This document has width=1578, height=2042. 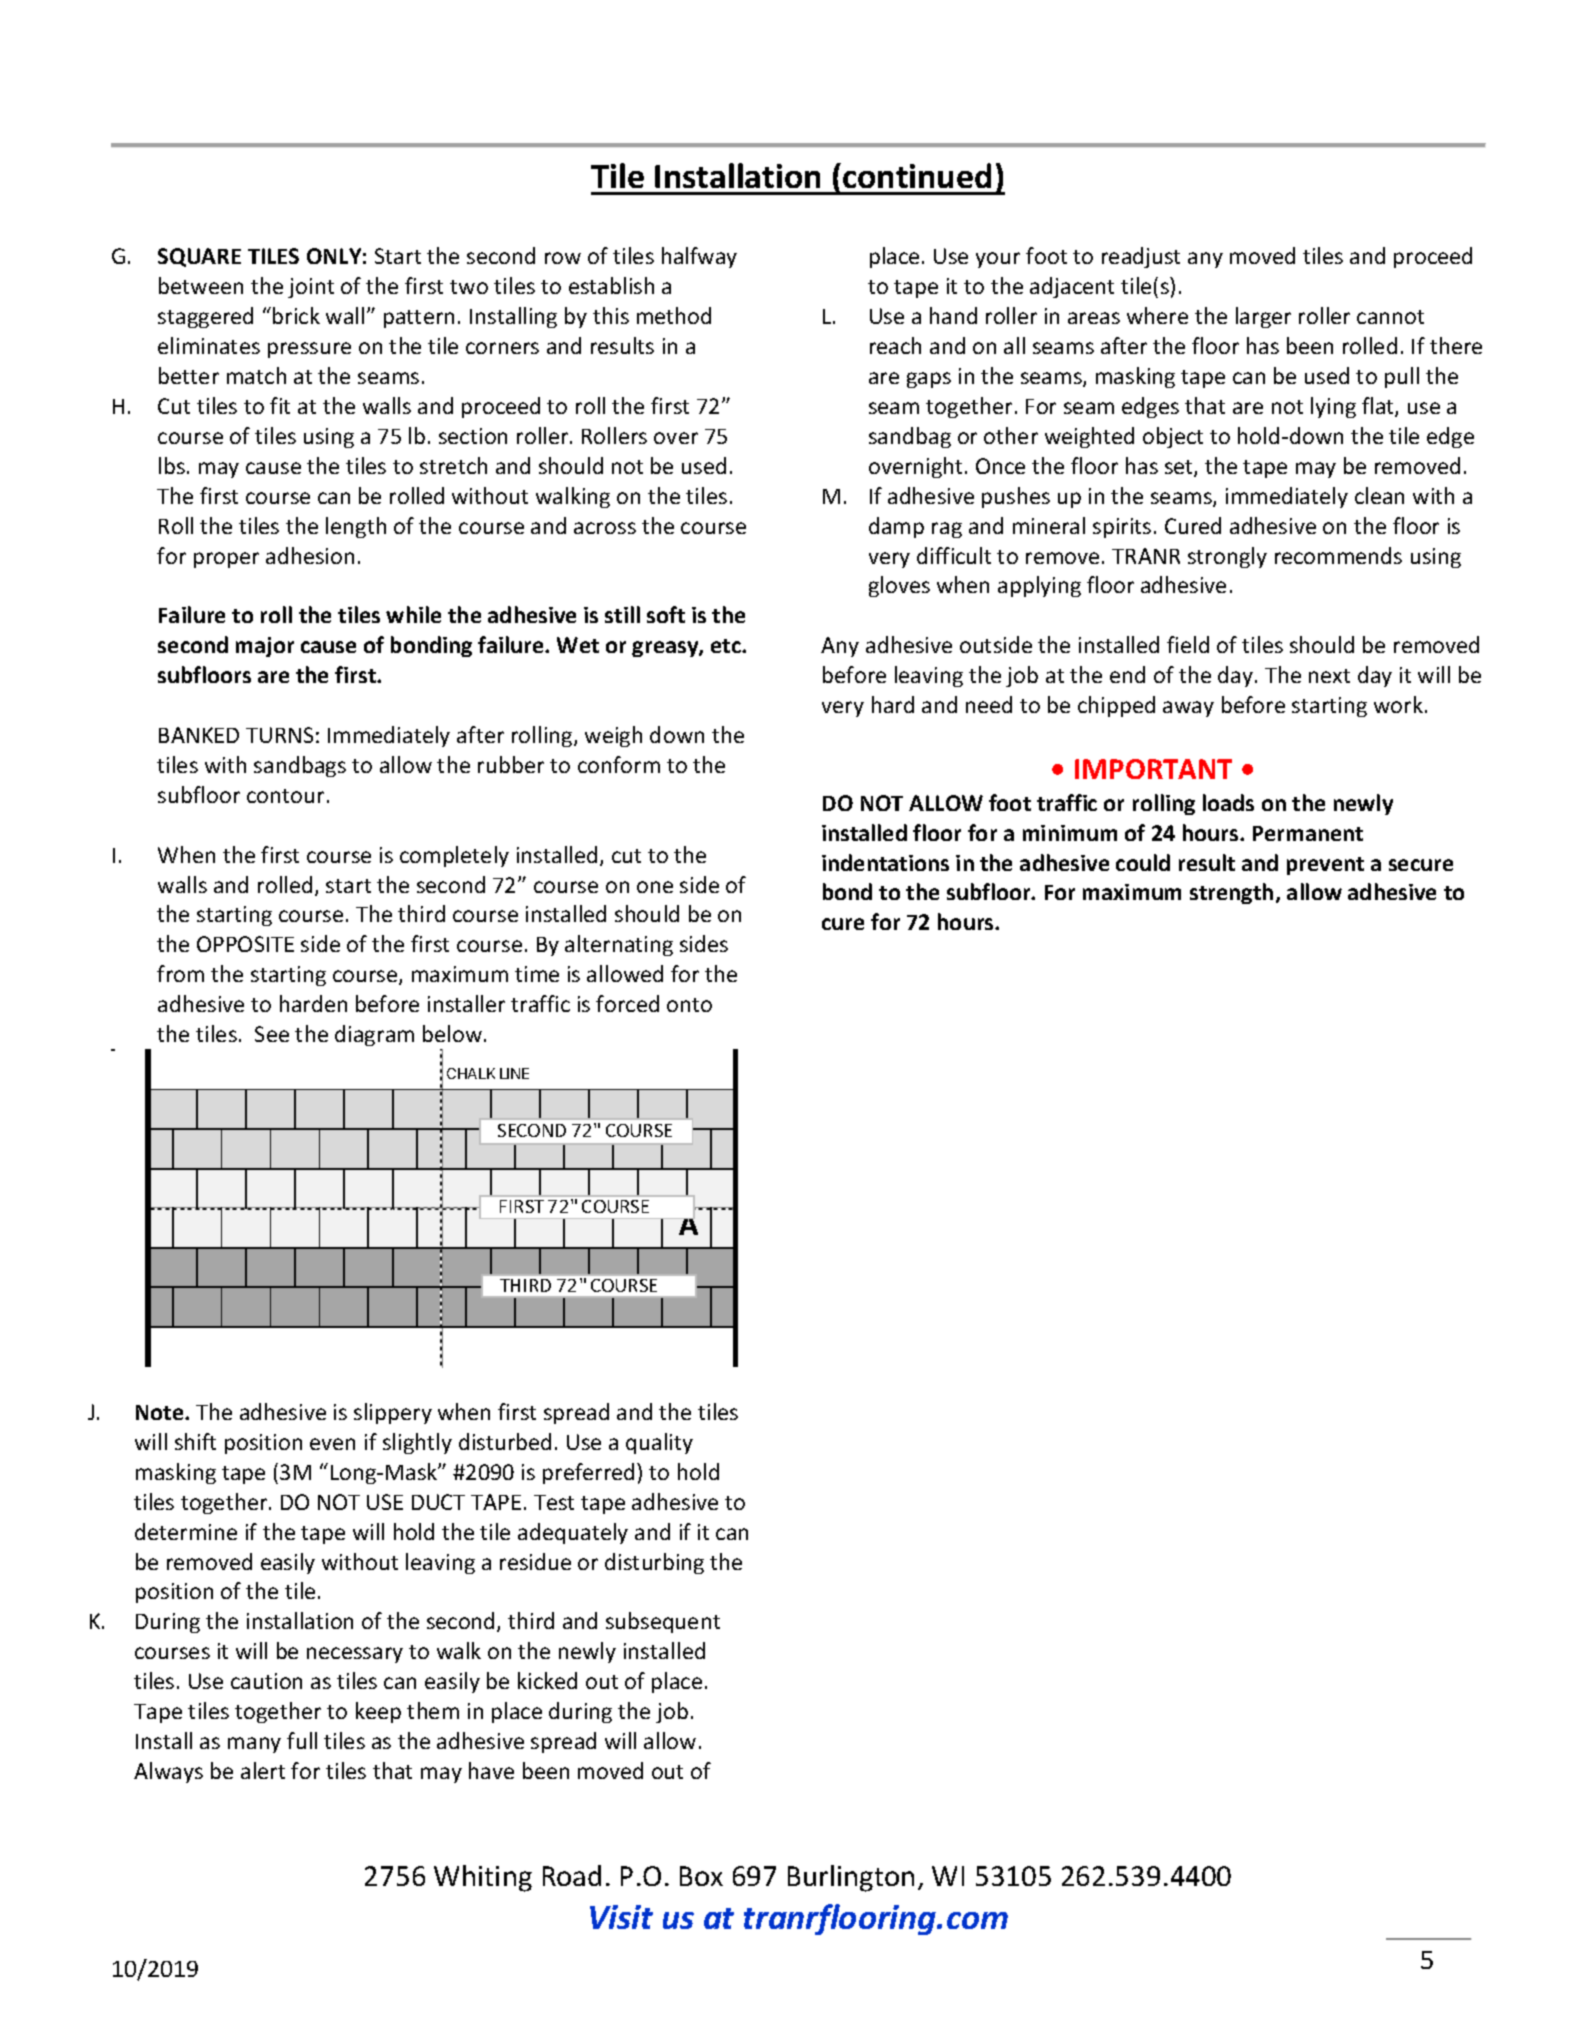 I want to click on strength, so click(x=1231, y=893).
